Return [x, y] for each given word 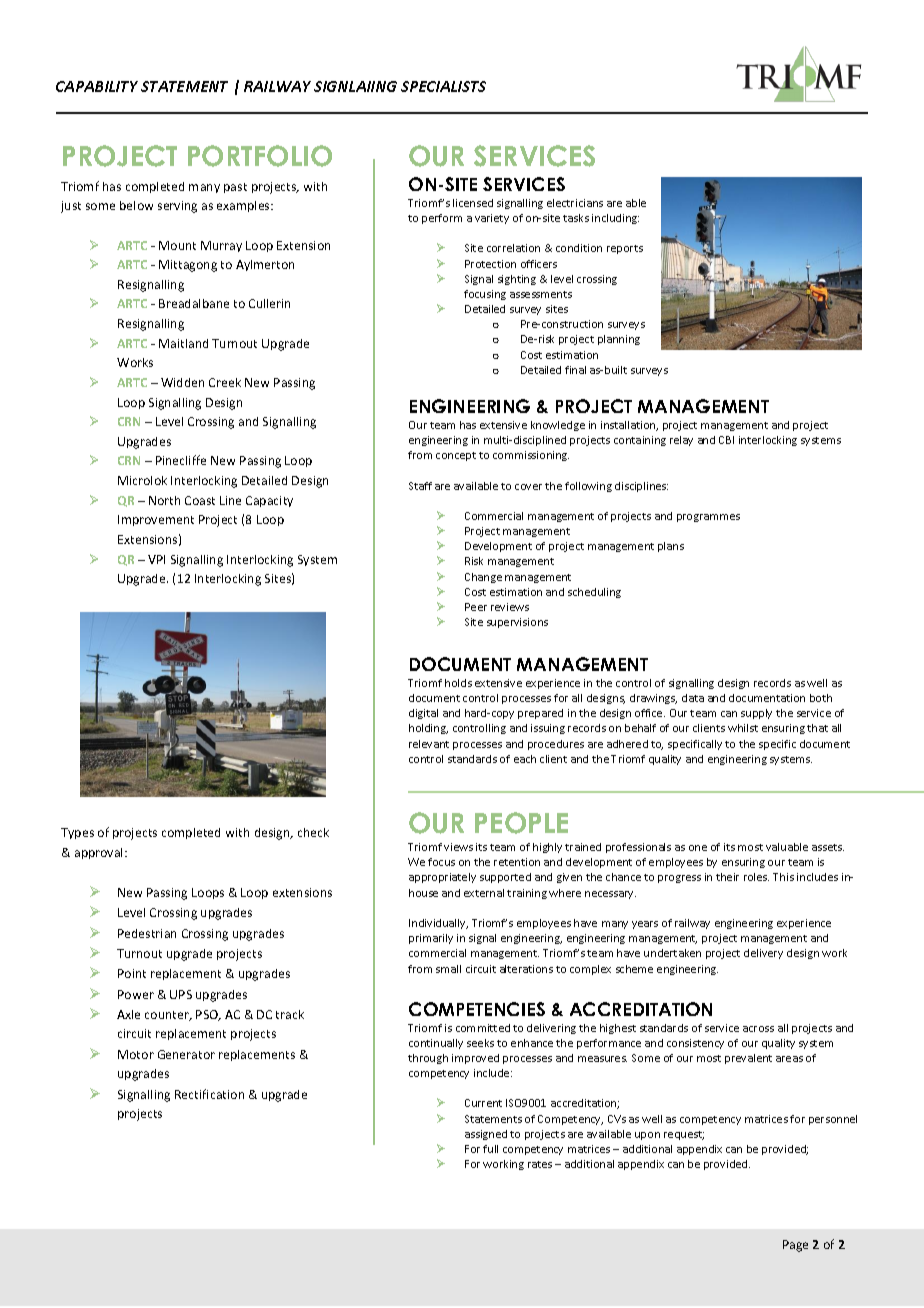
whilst [743, 728]
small [448, 969]
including [615, 219]
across [758, 1029]
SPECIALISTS [443, 86]
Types [77, 833]
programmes [708, 518]
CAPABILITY [97, 86]
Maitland [183, 343]
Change [483, 578]
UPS [181, 994]
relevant [429, 744]
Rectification [209, 1094]
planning [619, 340]
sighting [517, 280]
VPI [156, 559]
